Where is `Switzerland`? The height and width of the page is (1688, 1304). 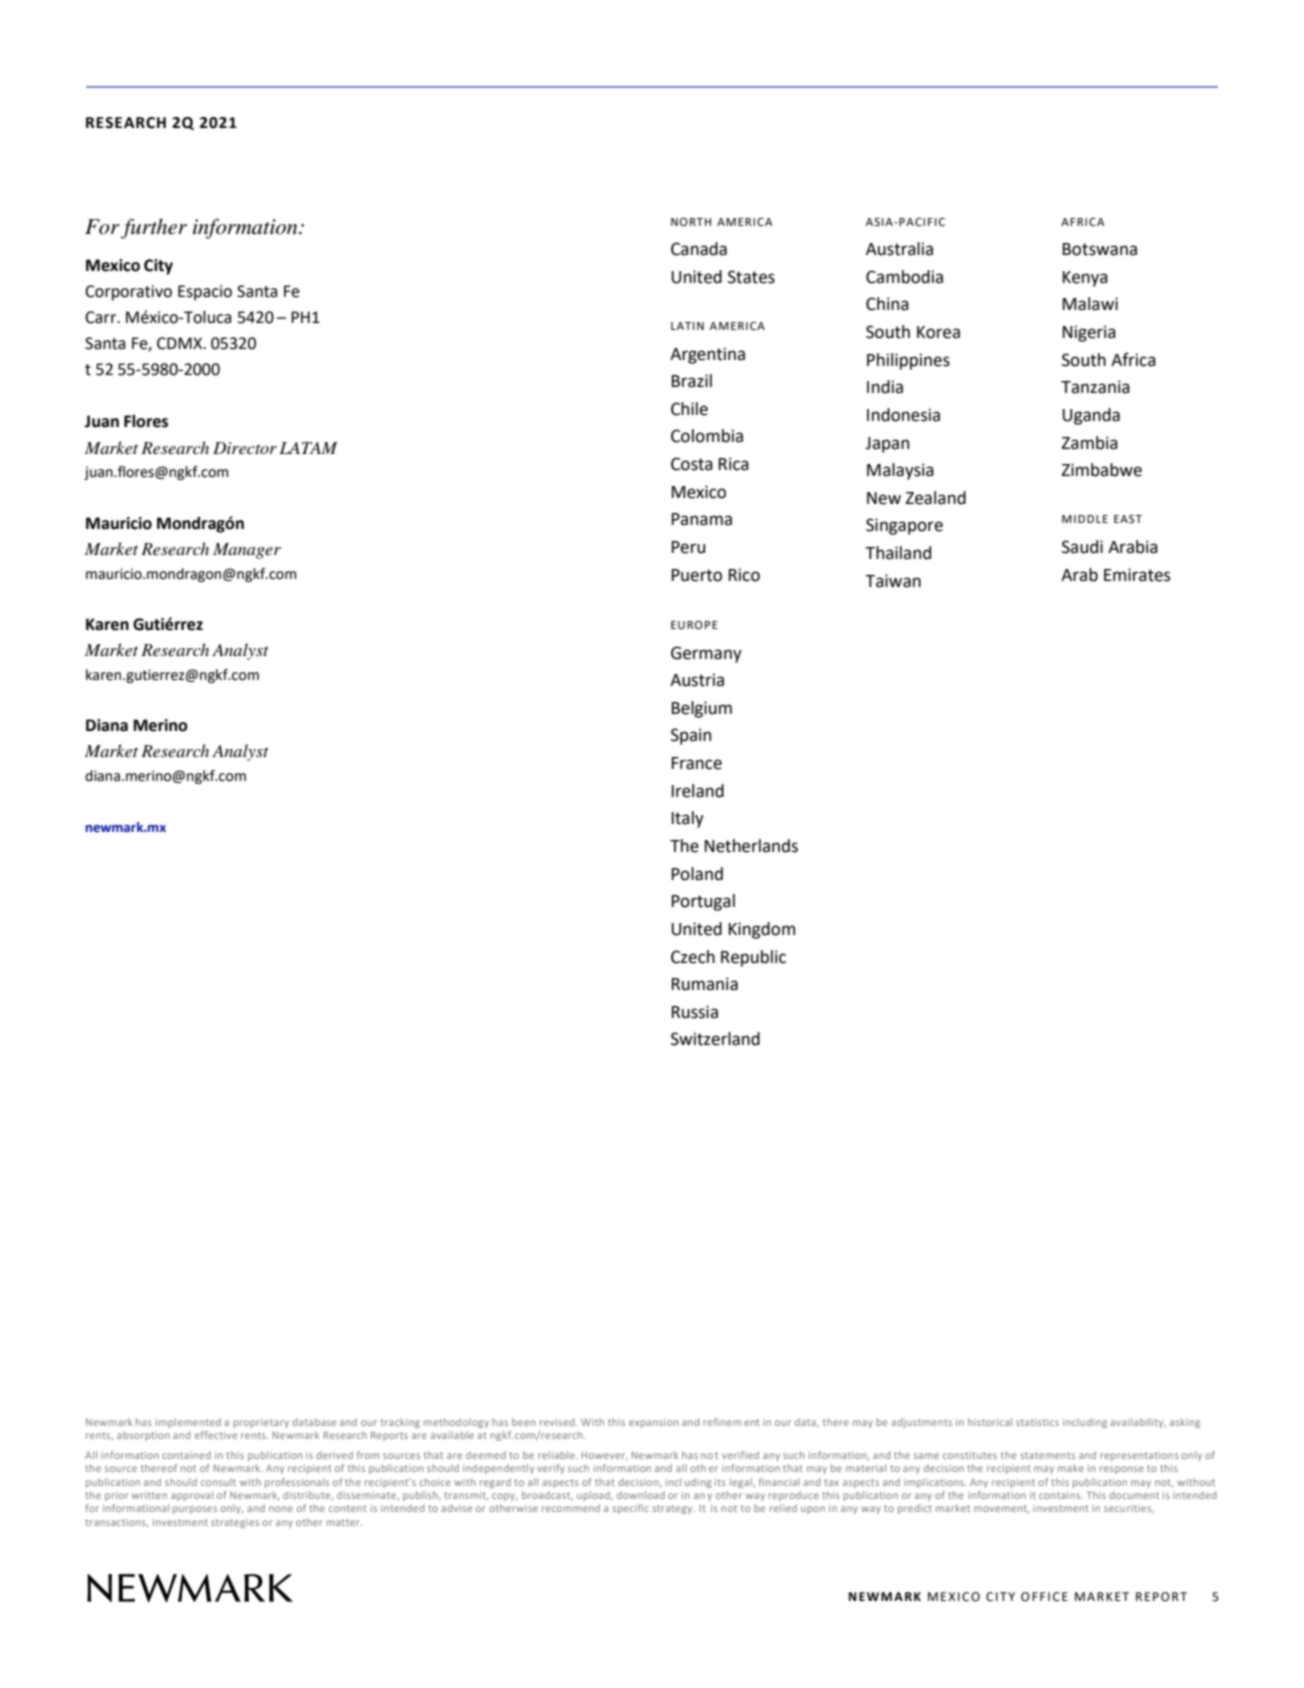 Switzerland is located at coordinates (715, 1039).
